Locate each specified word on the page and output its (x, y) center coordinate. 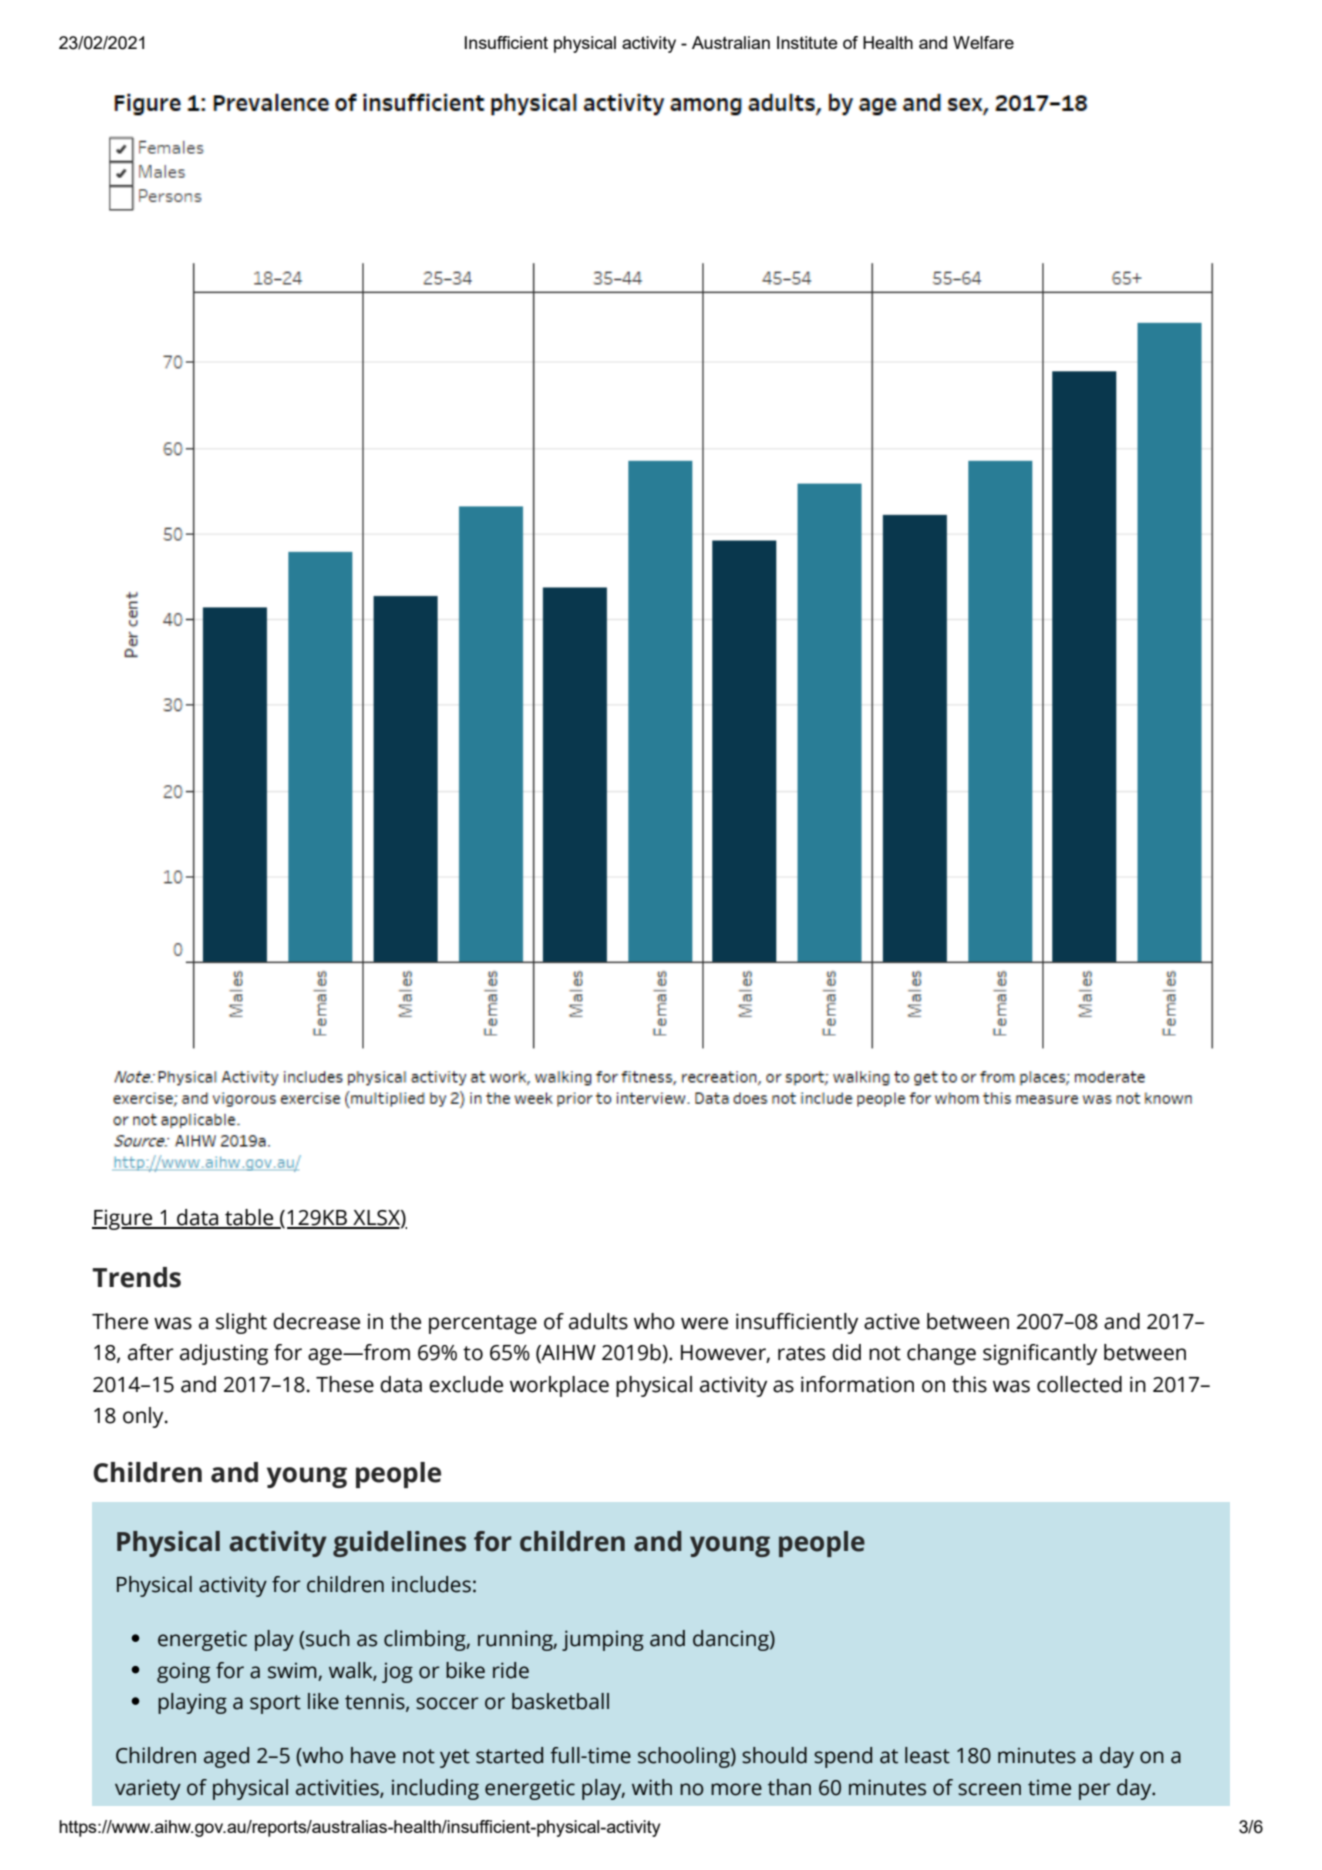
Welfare (983, 42)
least (927, 1755)
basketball (560, 1701)
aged (226, 1757)
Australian (731, 42)
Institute (807, 42)
